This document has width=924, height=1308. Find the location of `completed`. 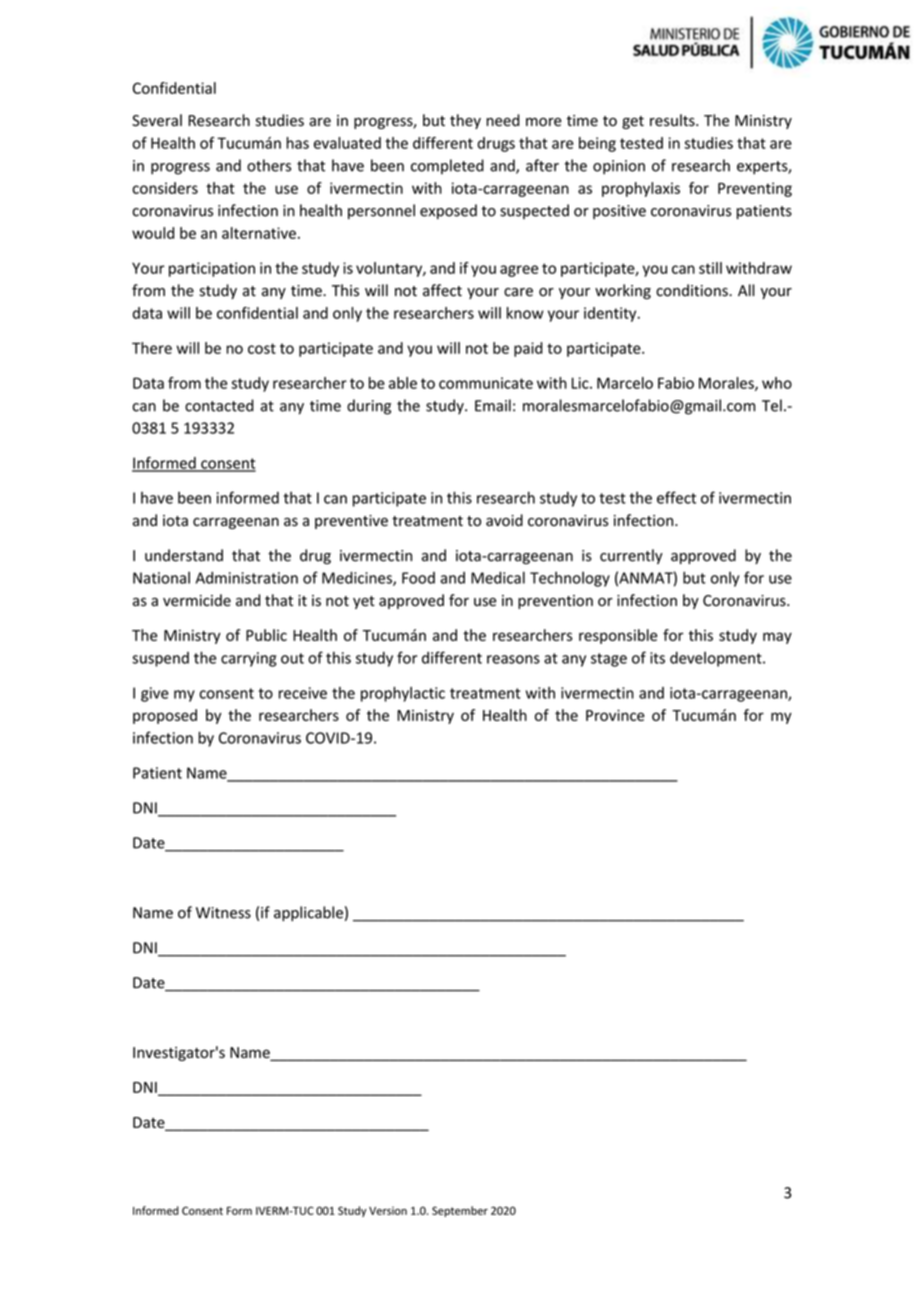

completed is located at coordinates (447, 166).
